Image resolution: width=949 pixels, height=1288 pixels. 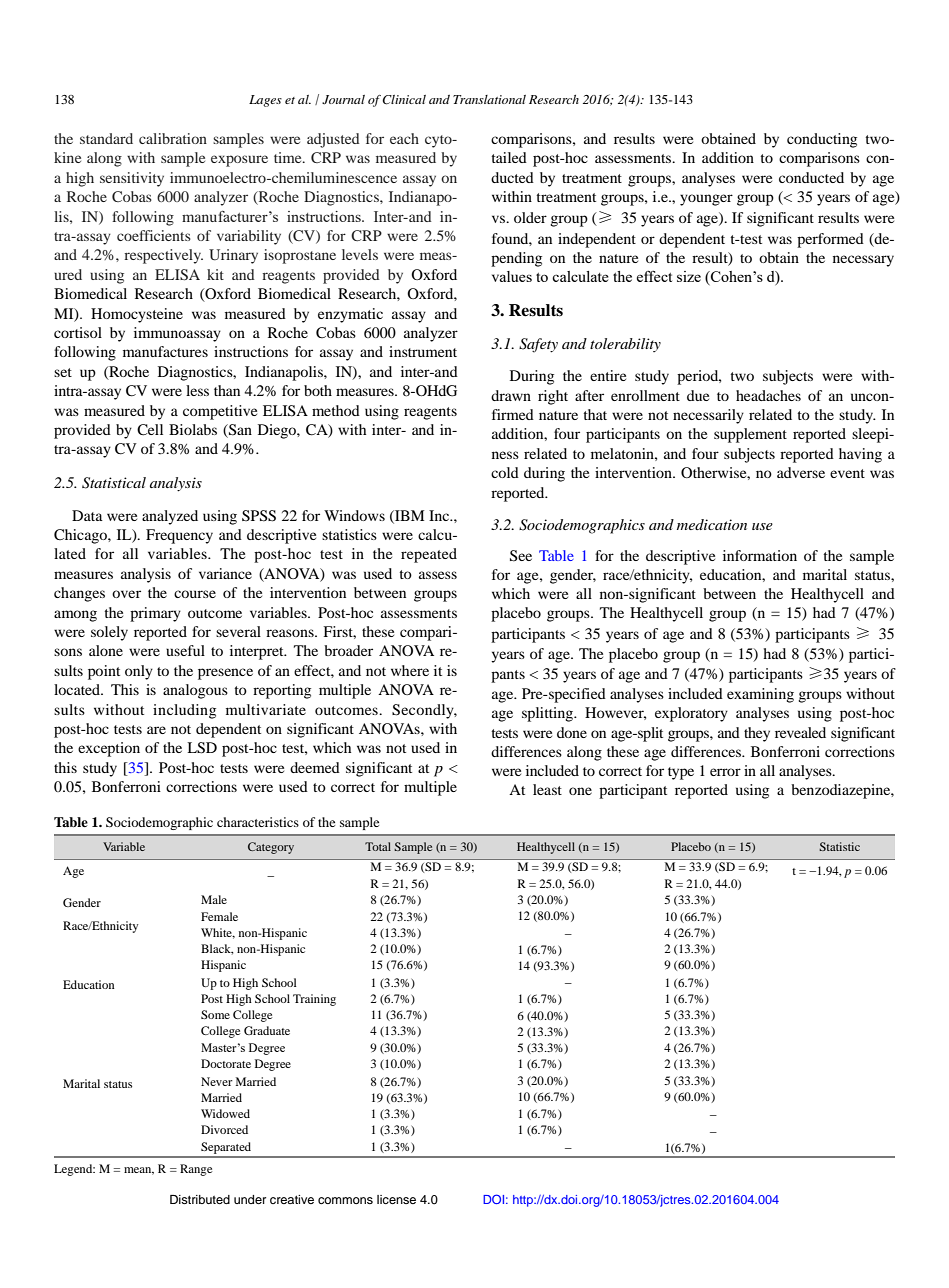 I want to click on error, so click(x=725, y=772).
